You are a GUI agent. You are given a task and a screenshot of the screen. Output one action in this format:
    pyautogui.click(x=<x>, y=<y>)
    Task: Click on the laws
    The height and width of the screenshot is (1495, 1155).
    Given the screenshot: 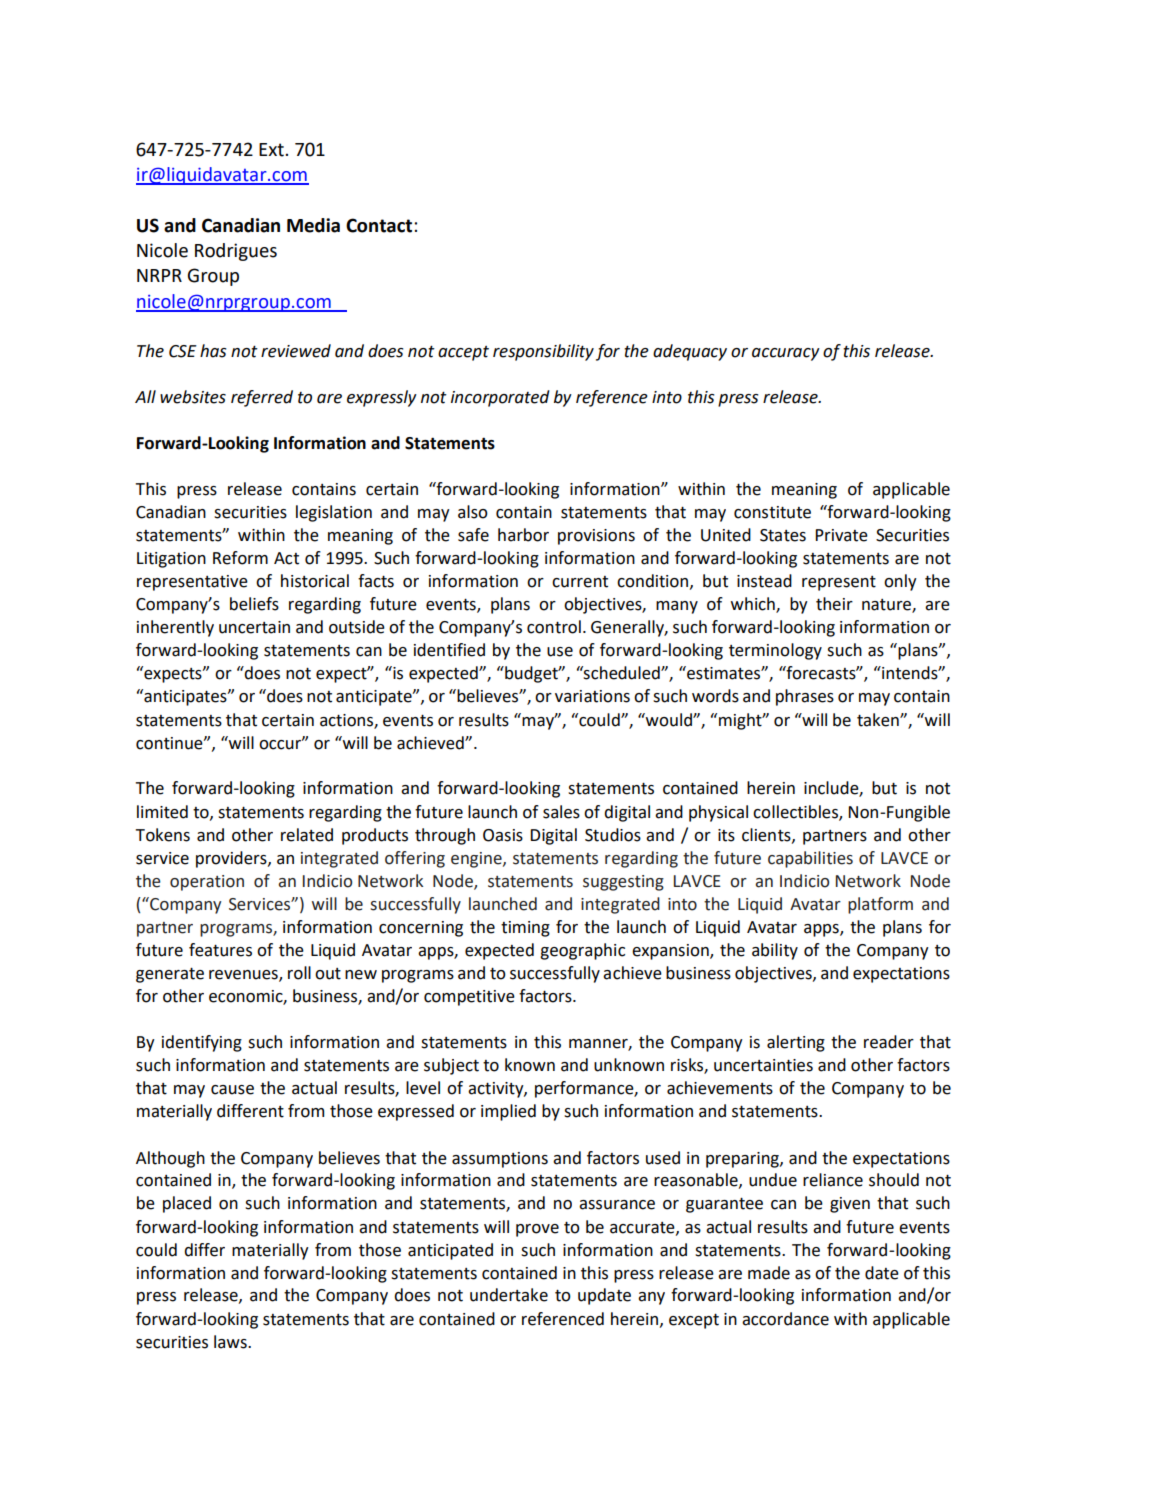 What is the action you would take?
    pyautogui.click(x=231, y=1342)
